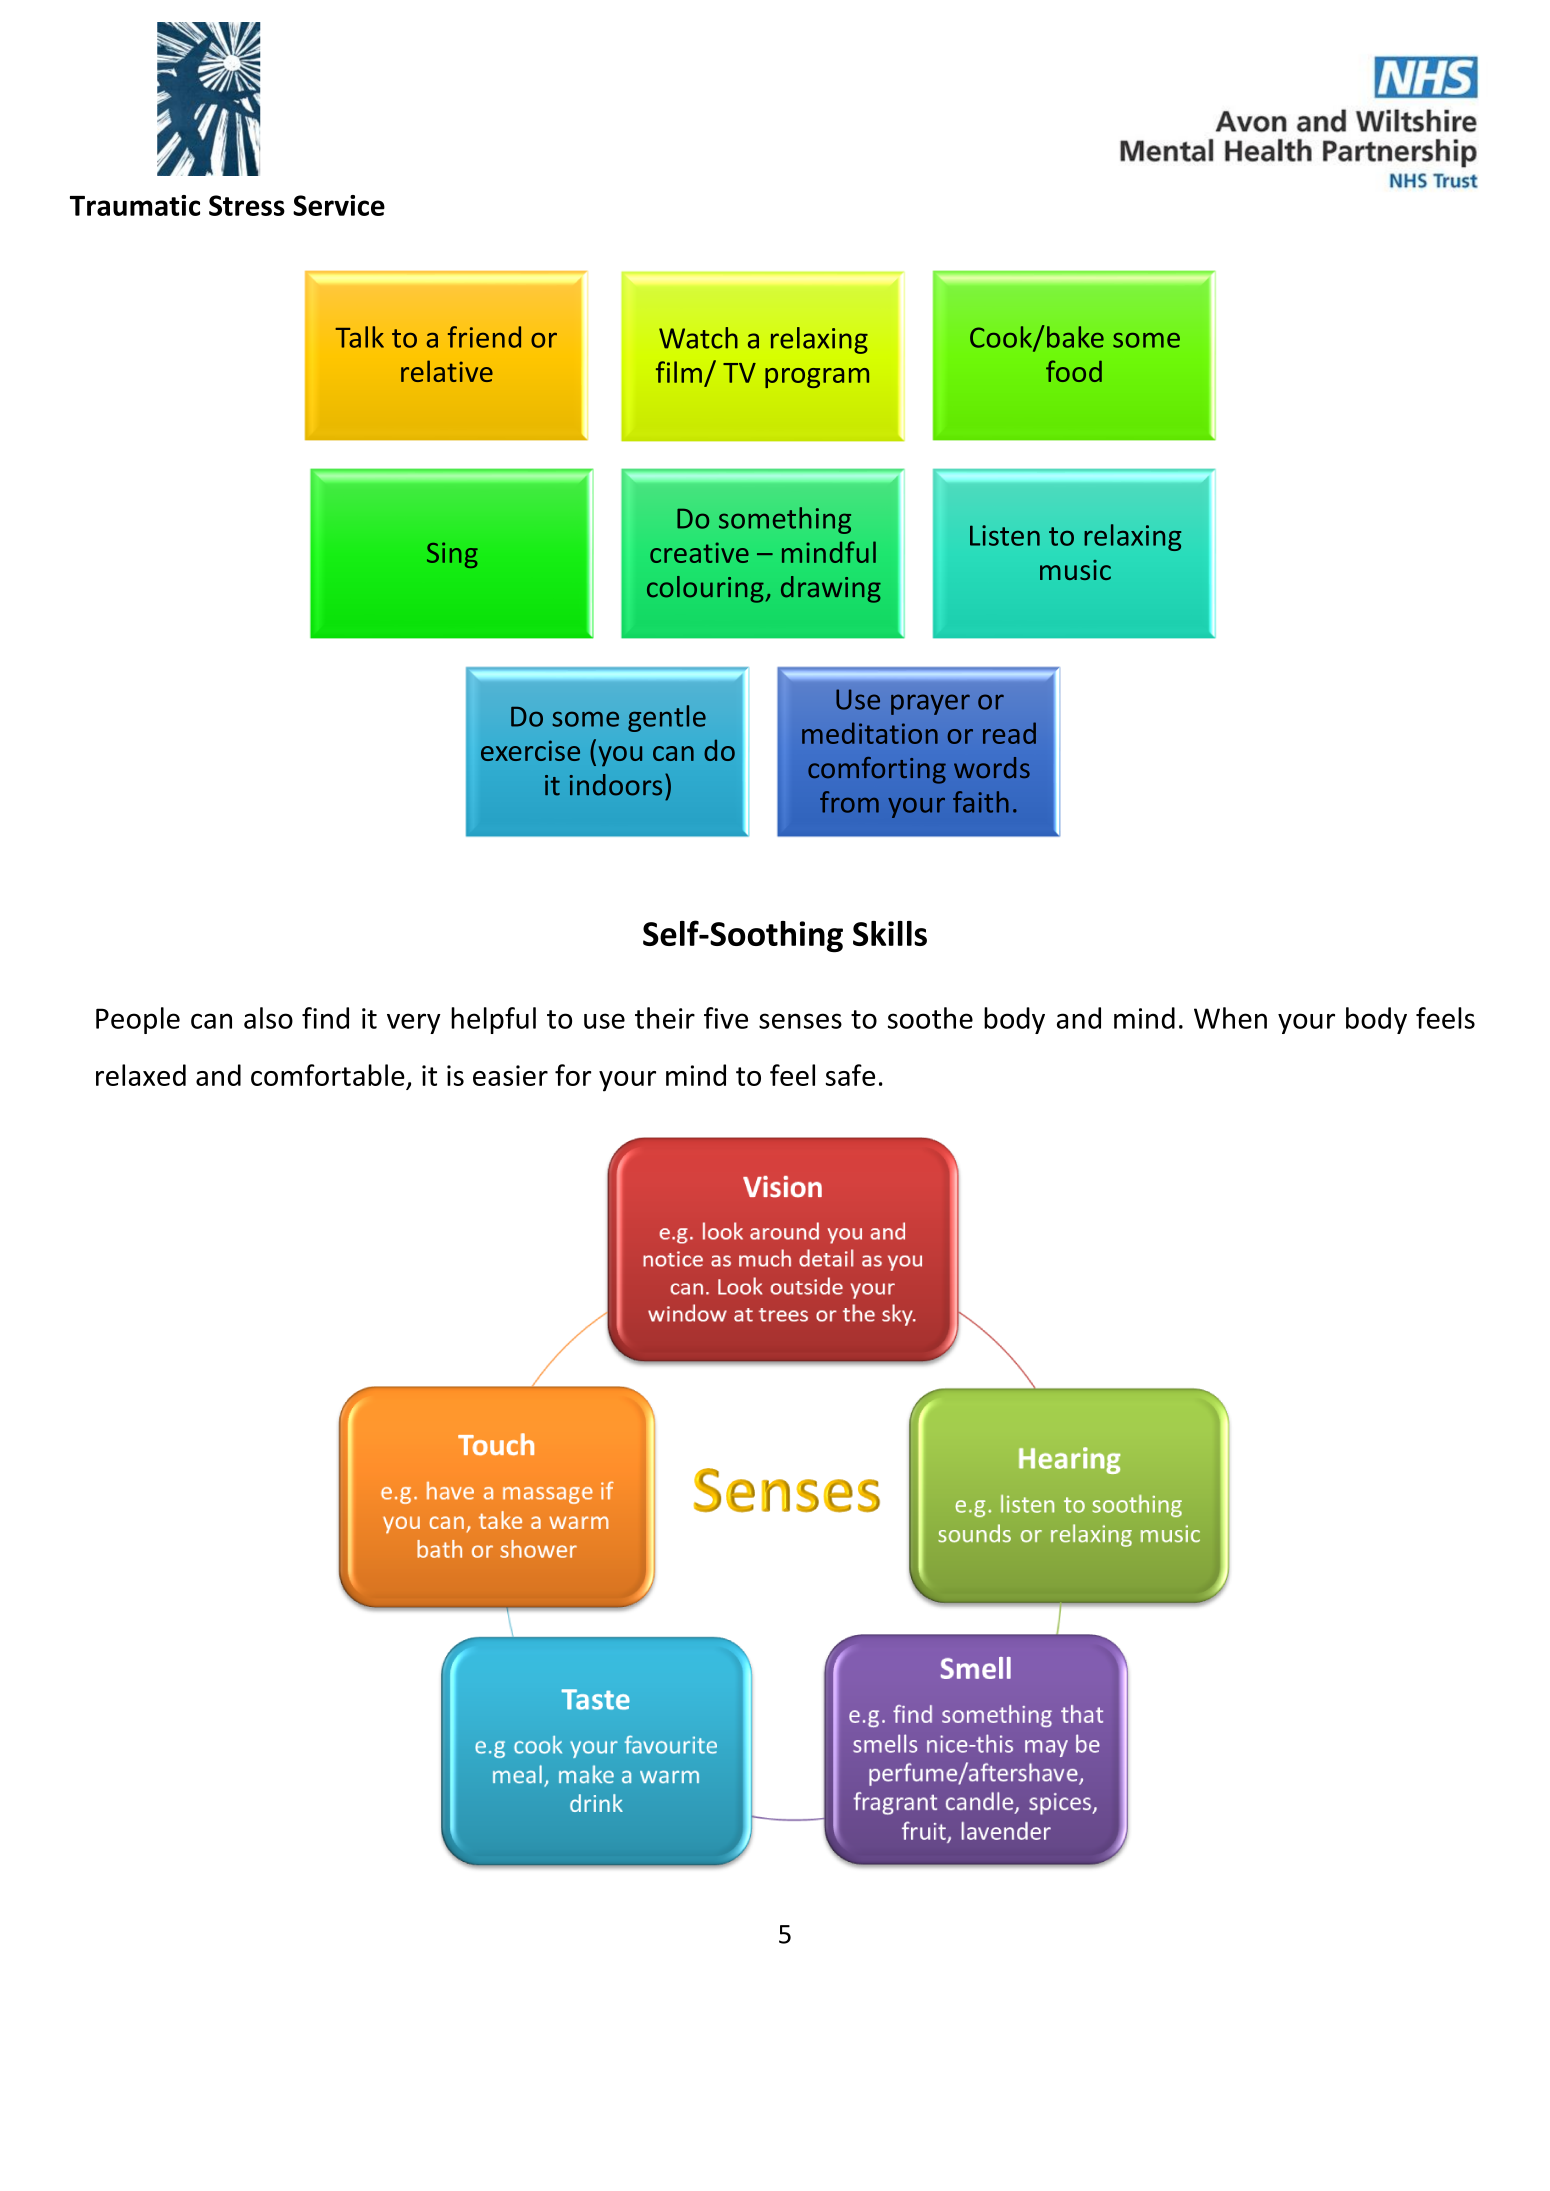 The width and height of the page is (1550, 2191). Describe the element at coordinates (1075, 570) in the page. I see `music` at that location.
